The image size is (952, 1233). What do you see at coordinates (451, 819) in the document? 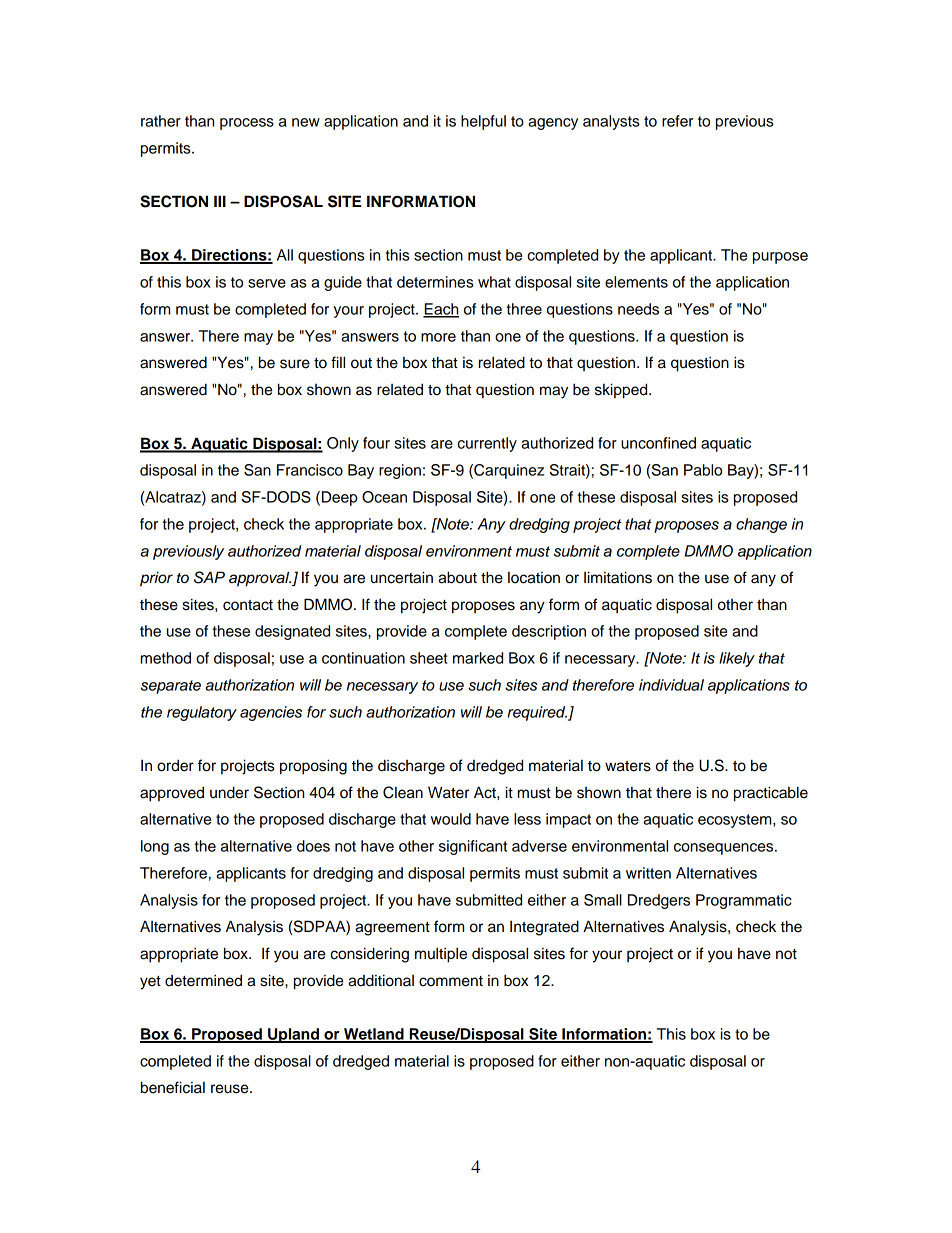
I see `would` at bounding box center [451, 819].
